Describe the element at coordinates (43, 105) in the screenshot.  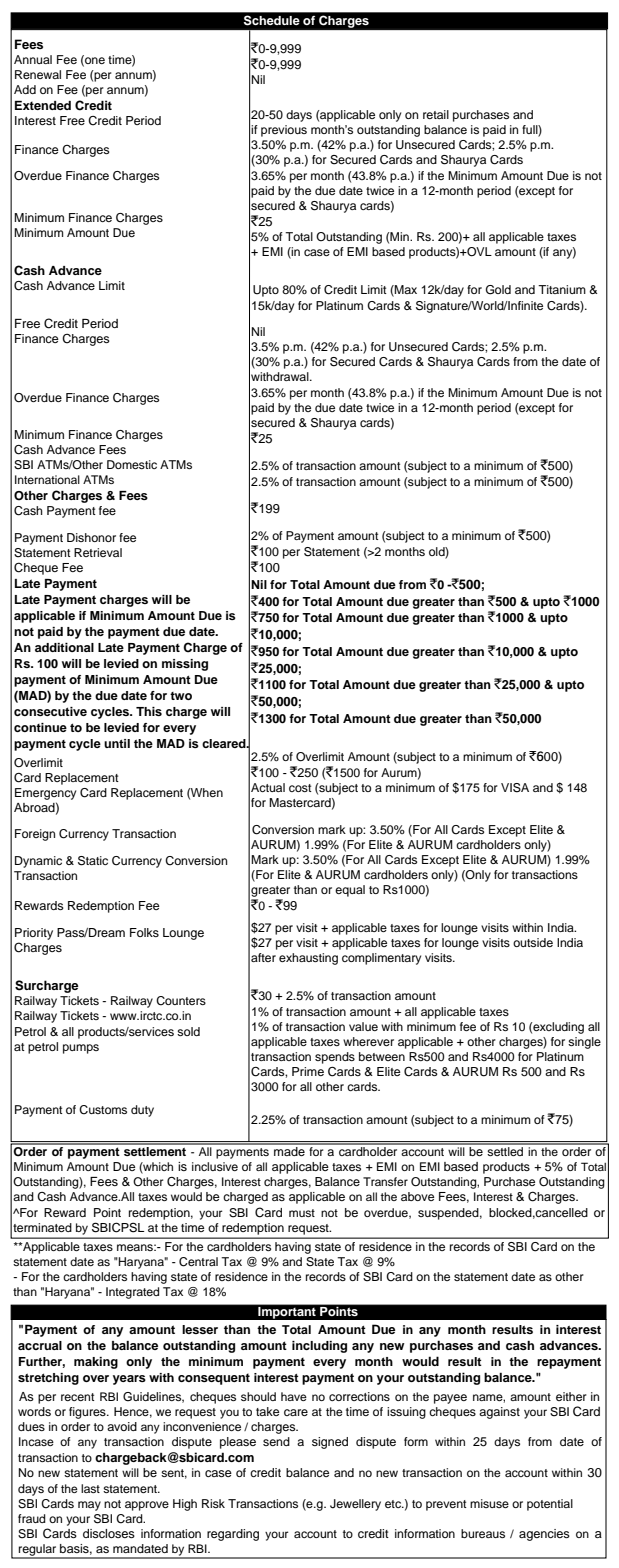
I see `Extended` at that location.
